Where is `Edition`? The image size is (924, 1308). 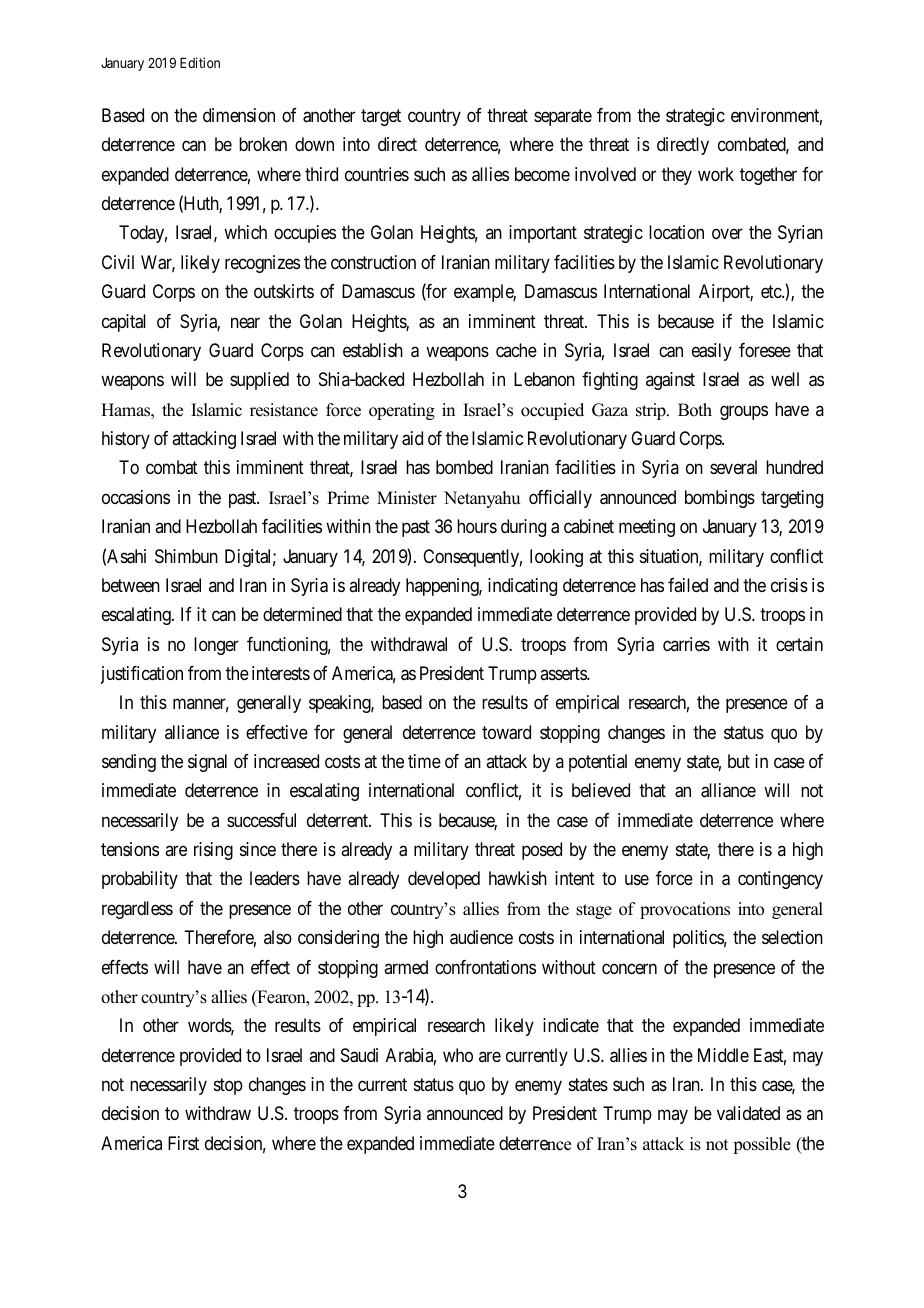 Edition is located at coordinates (200, 62).
